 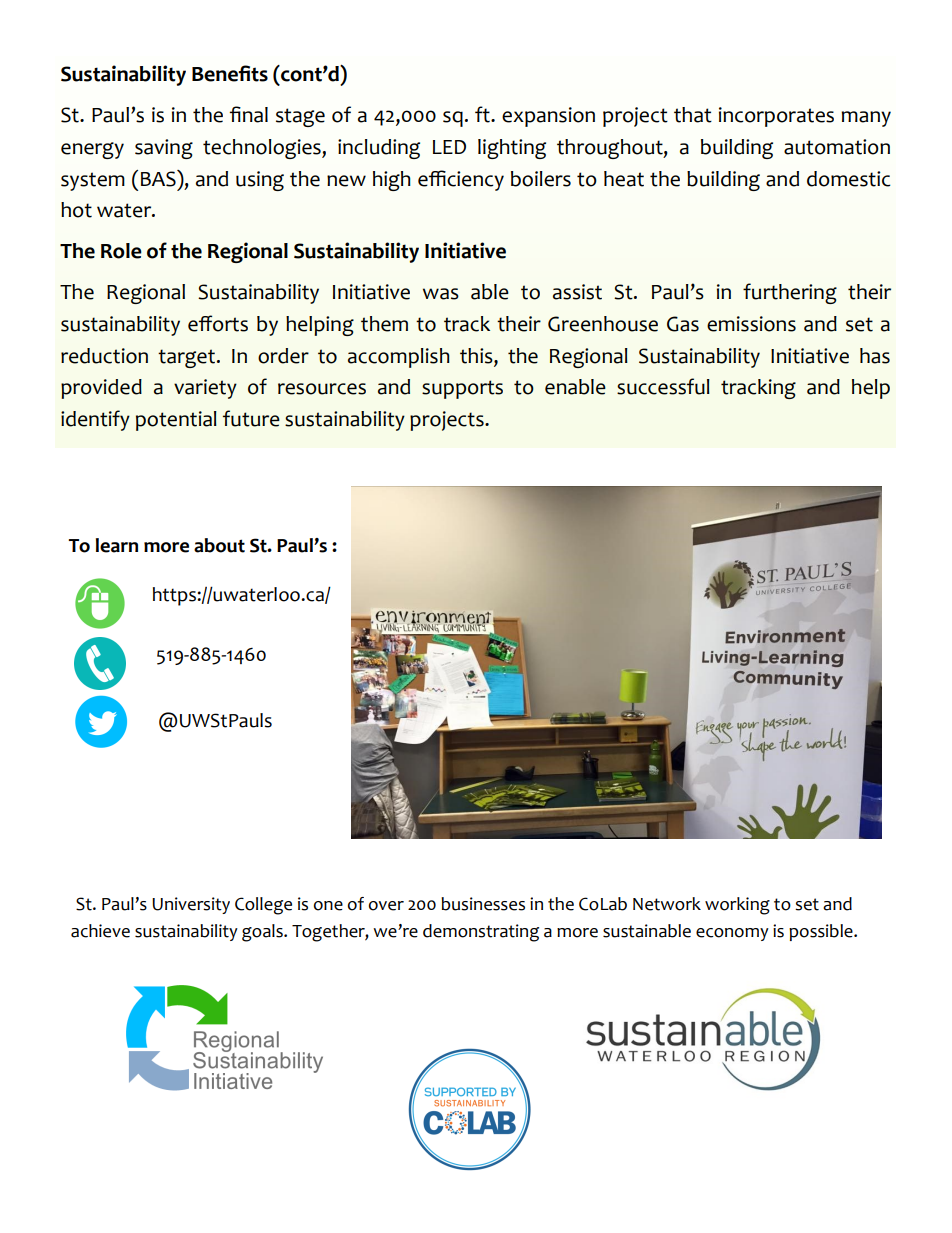 What do you see at coordinates (483, 904) in the screenshot?
I see `businesses` at bounding box center [483, 904].
